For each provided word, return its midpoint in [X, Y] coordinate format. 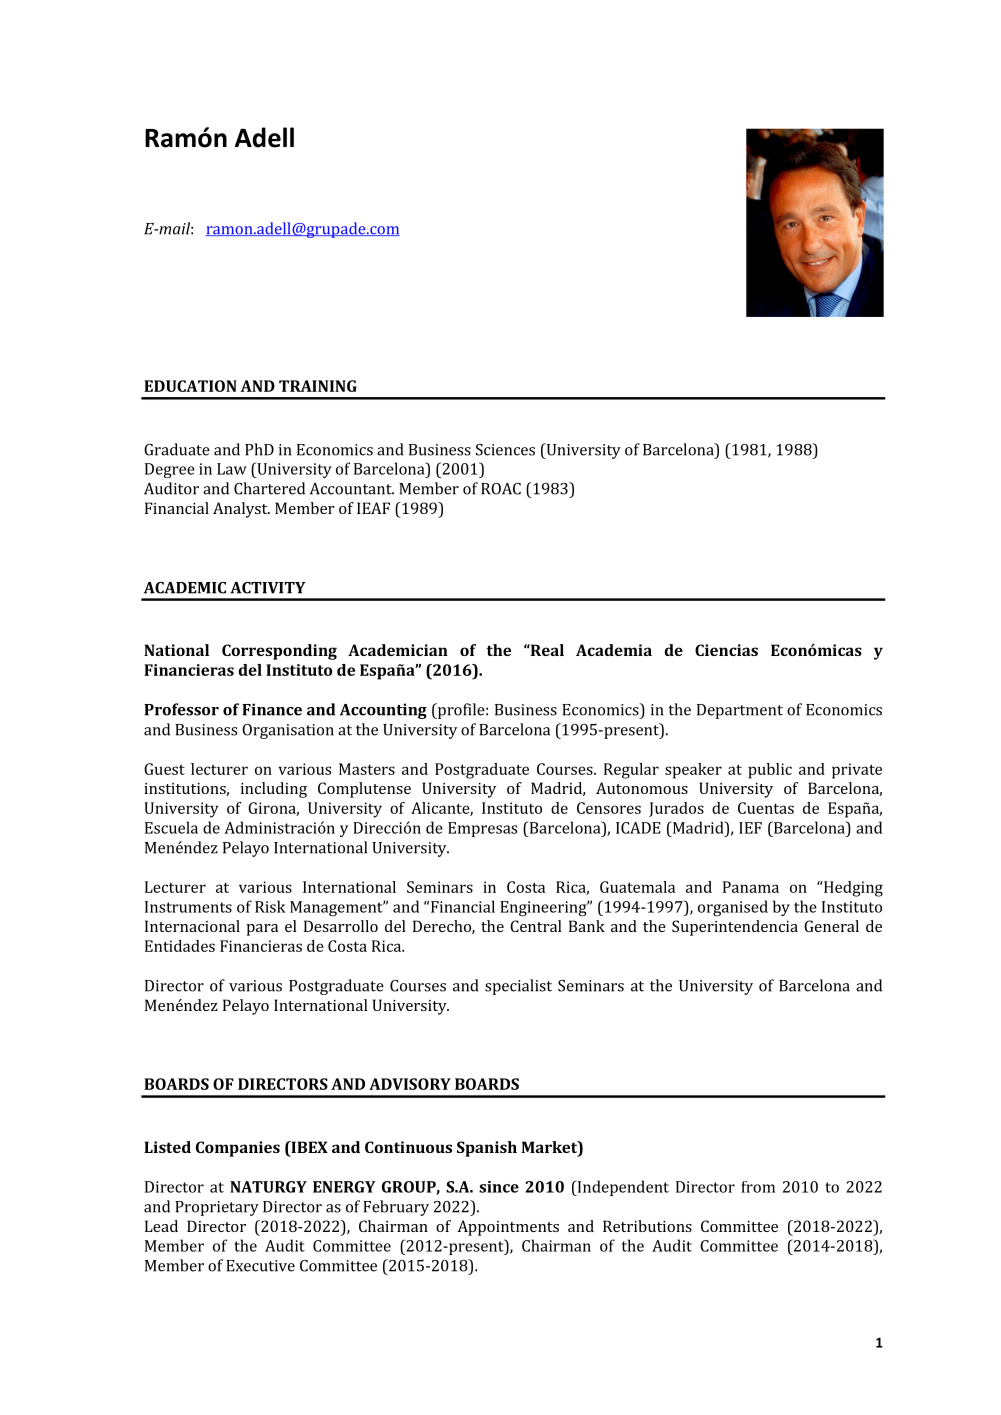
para [262, 930]
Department [740, 711]
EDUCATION [190, 386]
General [831, 926]
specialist [518, 987]
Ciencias [726, 650]
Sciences [505, 450]
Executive [260, 1266]
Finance [272, 709]
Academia [614, 650]
